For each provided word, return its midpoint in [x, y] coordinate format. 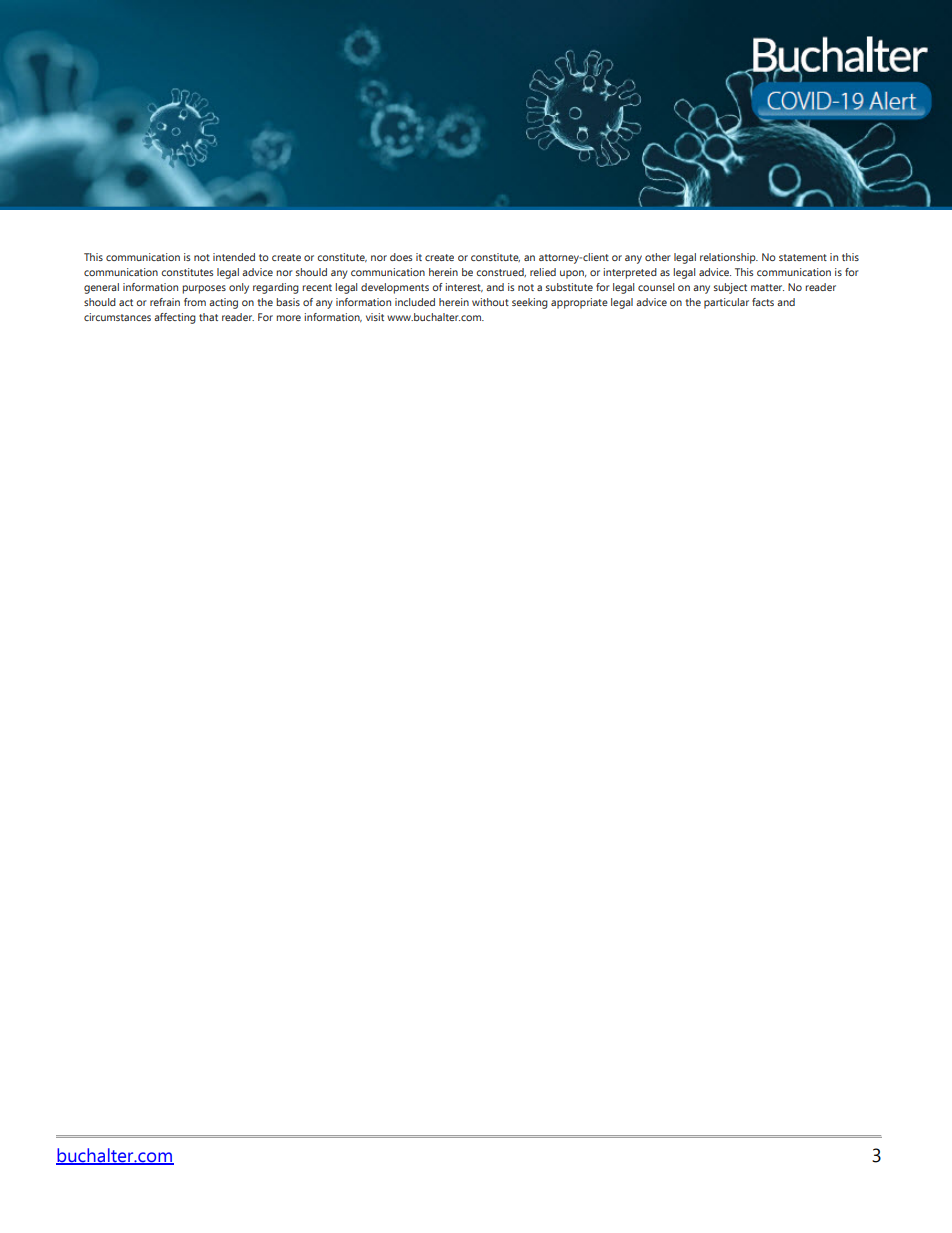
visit [375, 317]
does [401, 257]
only [239, 288]
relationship [729, 258]
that [208, 317]
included [415, 302]
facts [763, 302]
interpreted [630, 273]
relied [543, 272]
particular [726, 303]
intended [234, 257]
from [195, 302]
